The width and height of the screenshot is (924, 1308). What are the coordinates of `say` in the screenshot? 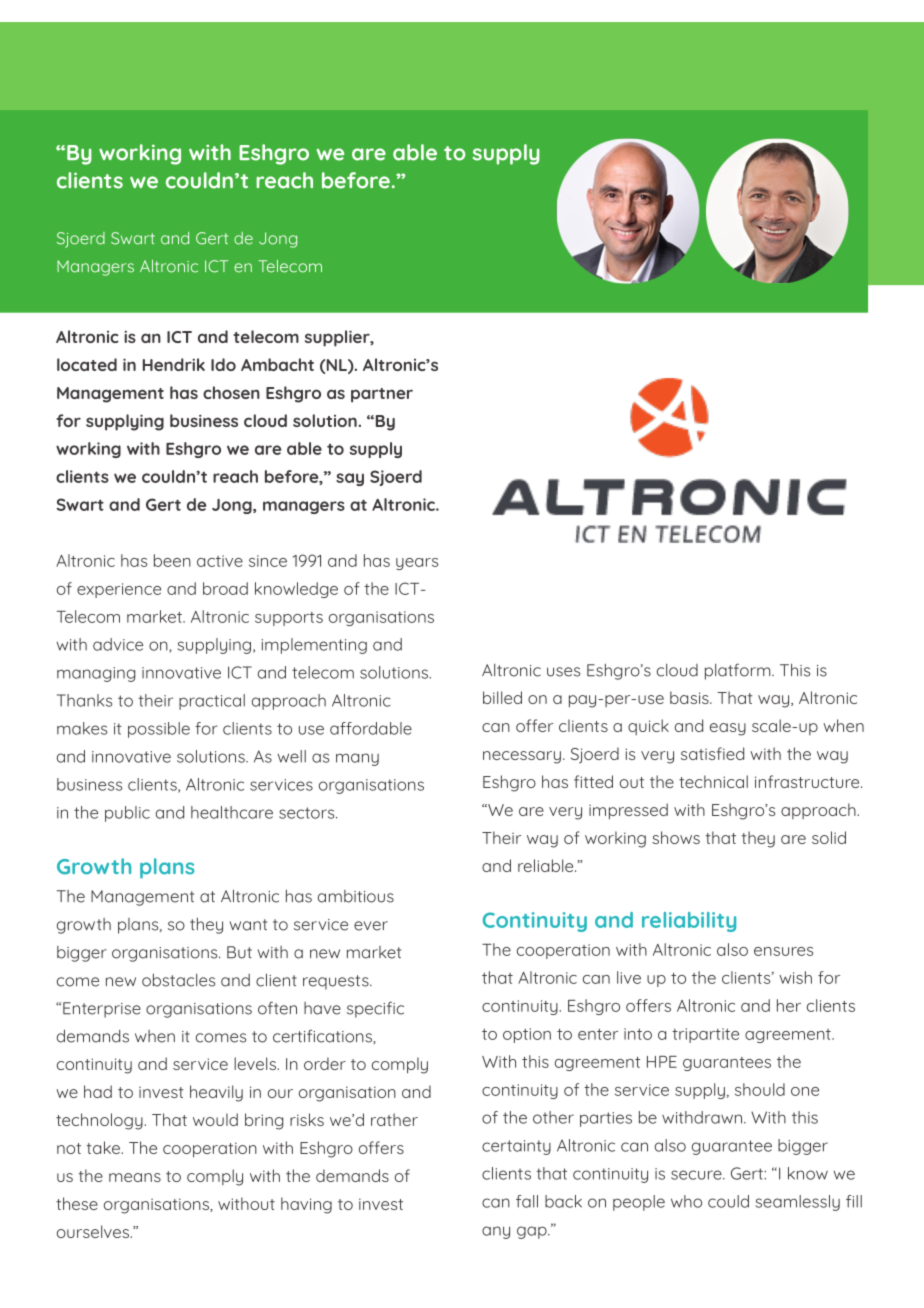 It's located at (350, 479).
